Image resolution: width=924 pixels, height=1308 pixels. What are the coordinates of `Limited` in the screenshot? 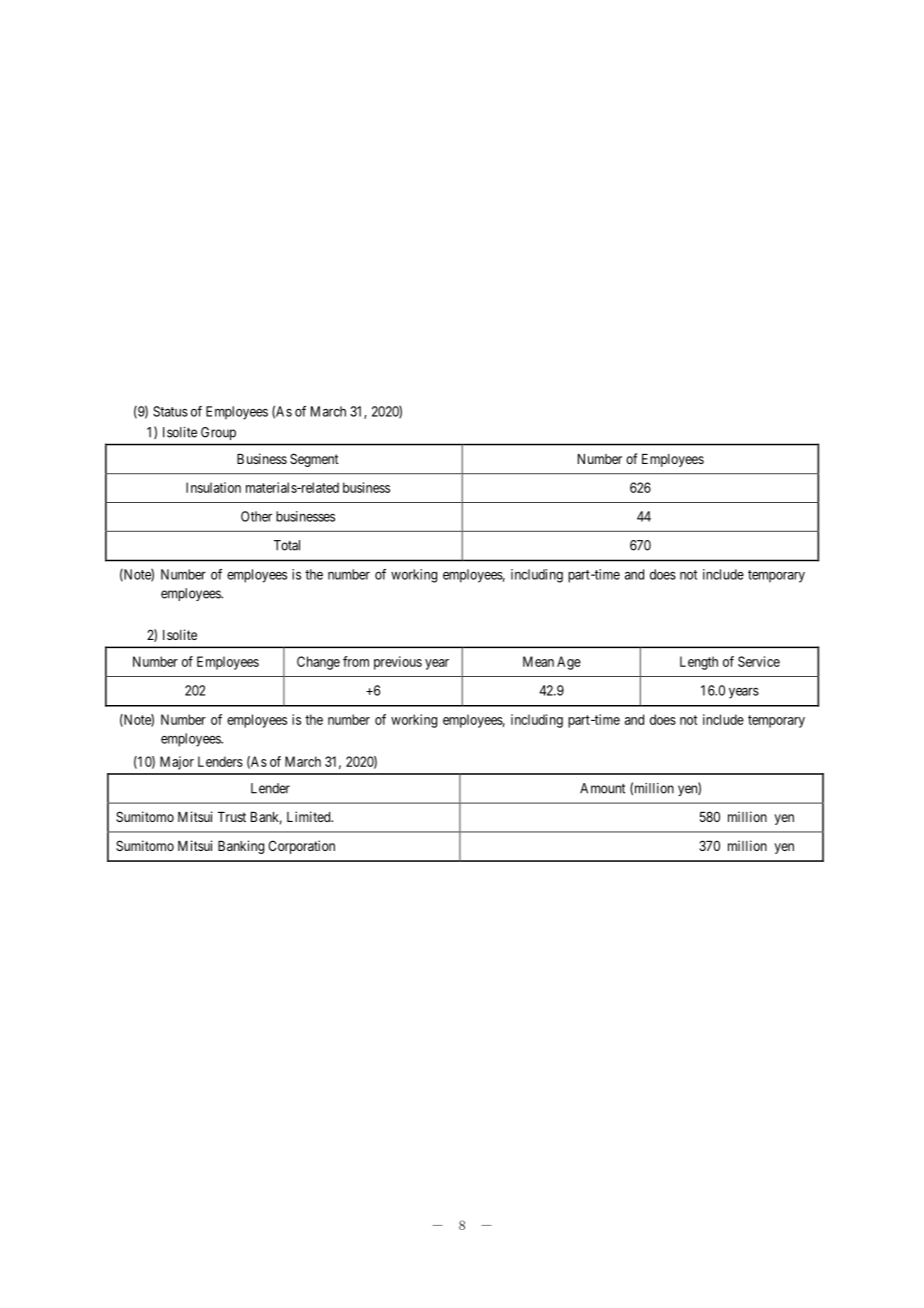 It's located at (310, 816).
